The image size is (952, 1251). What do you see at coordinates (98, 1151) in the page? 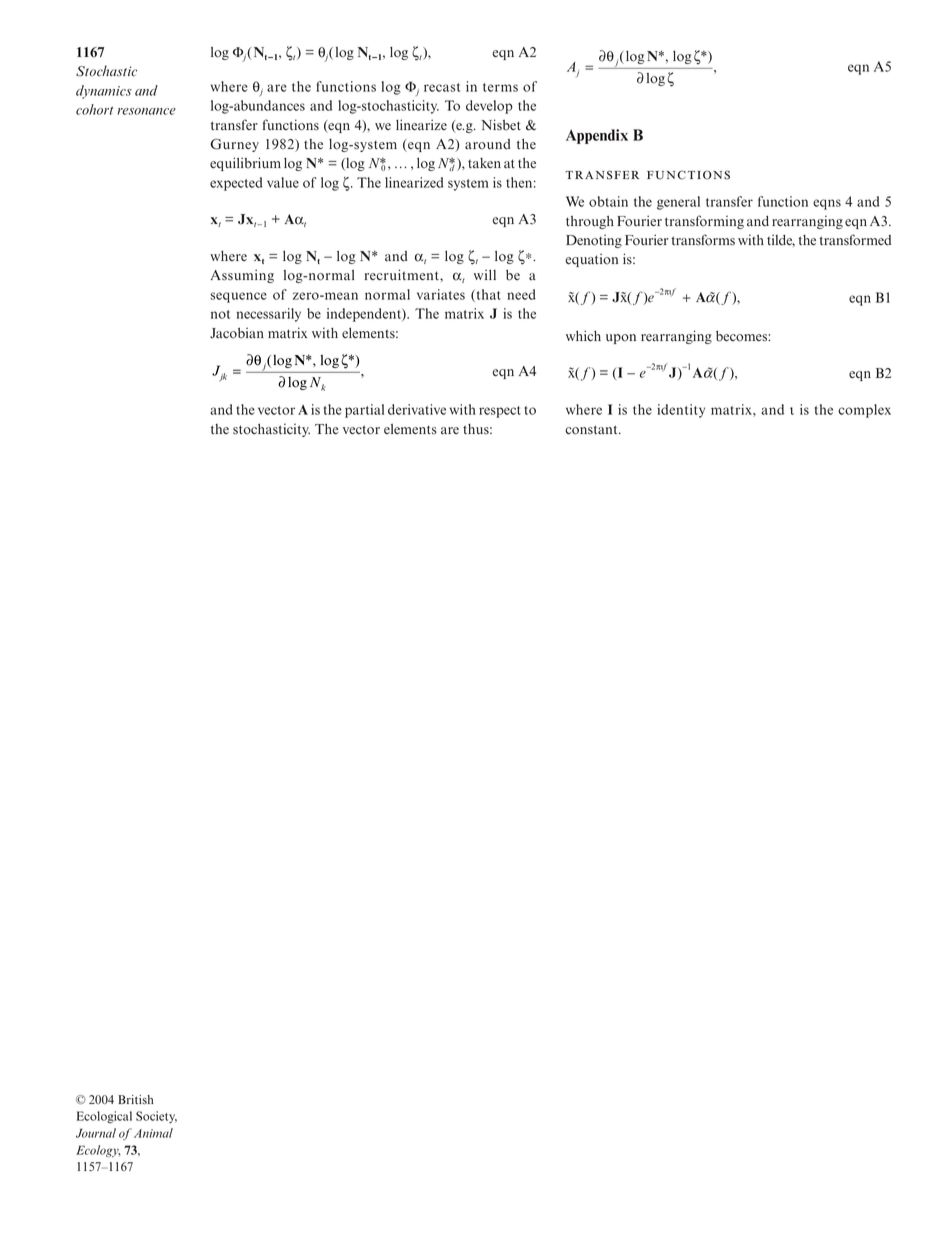
I see `Ecology` at bounding box center [98, 1151].
